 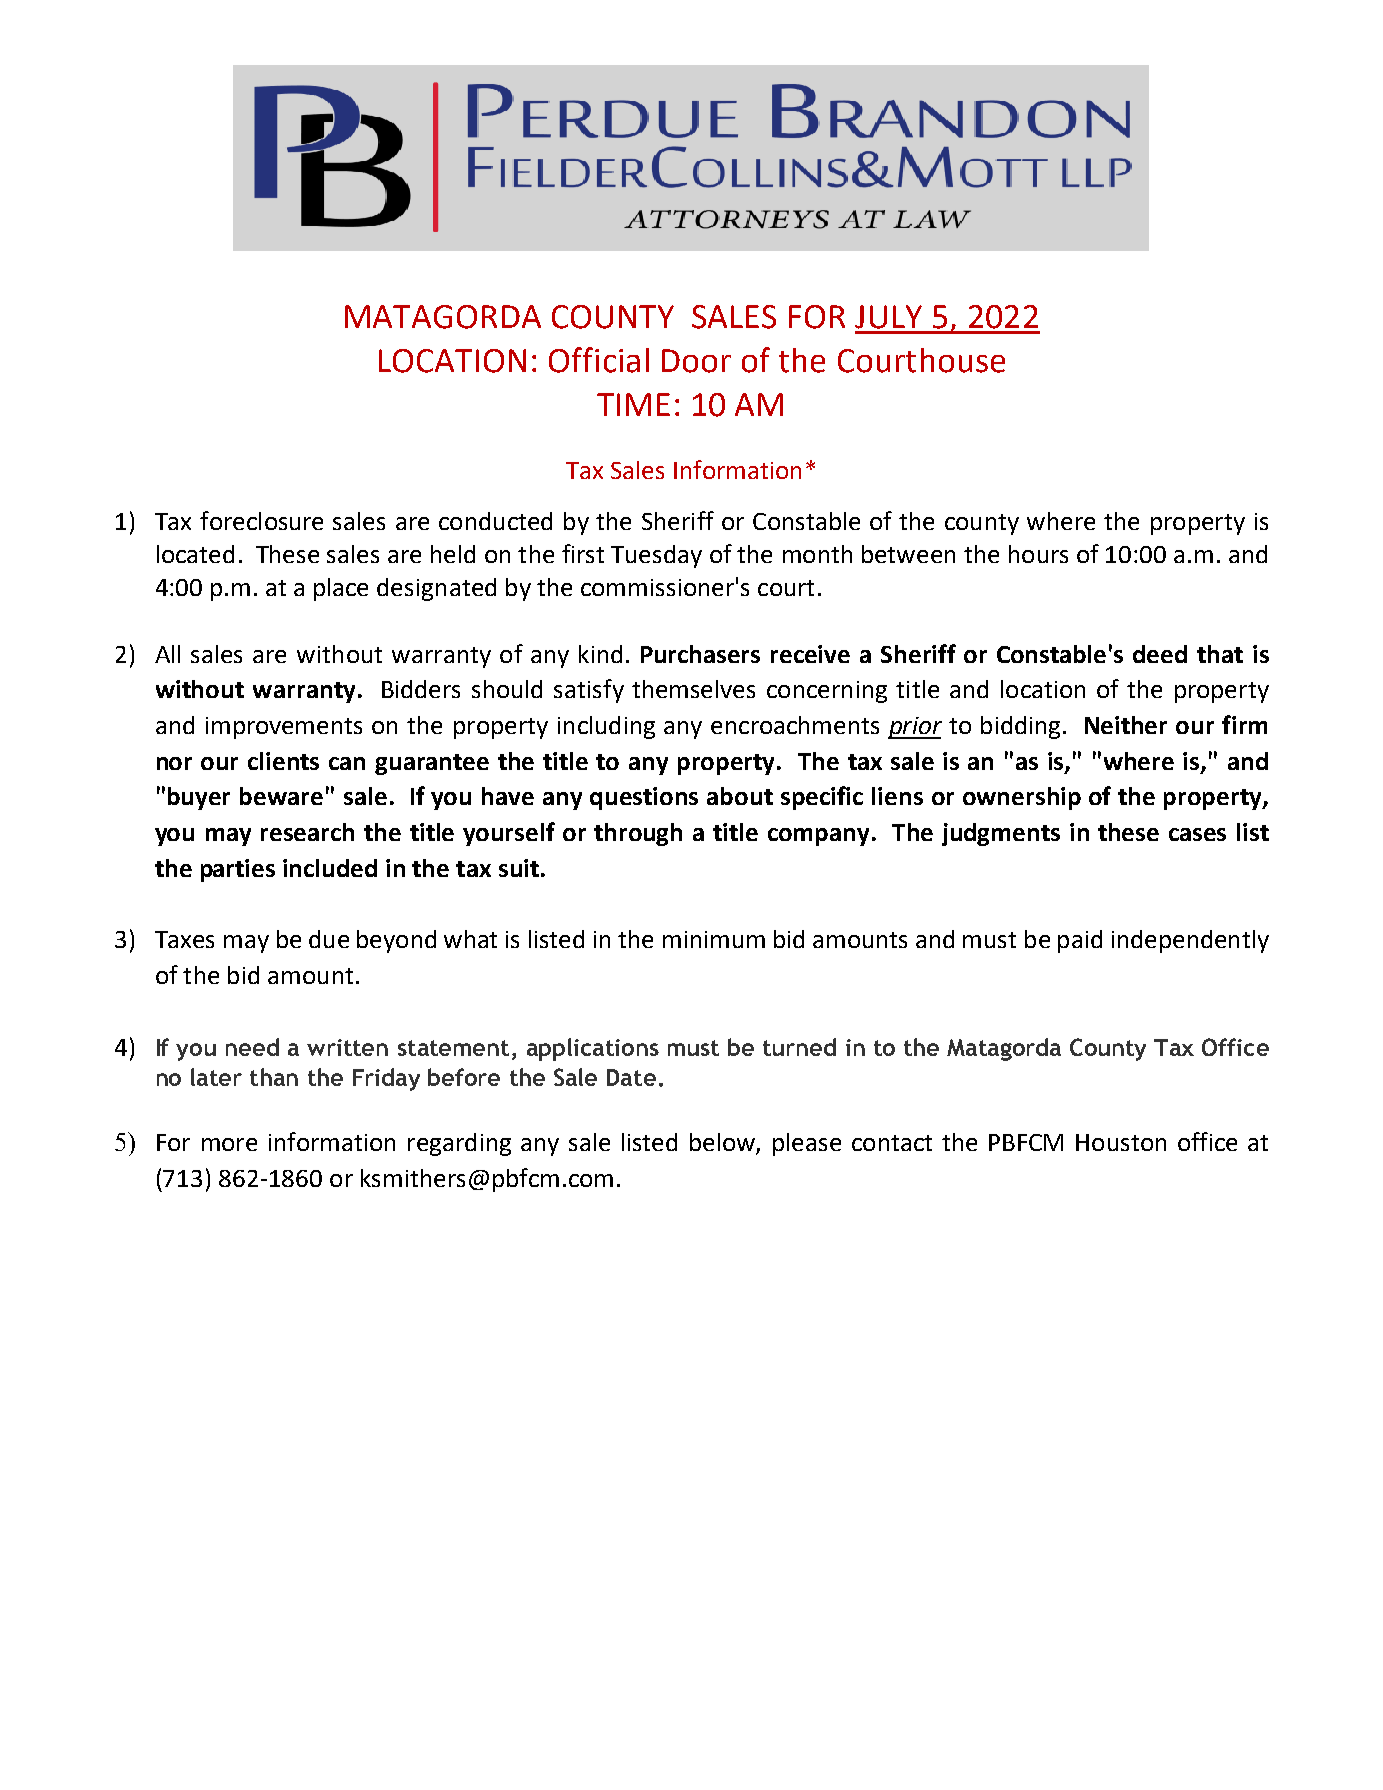 What do you see at coordinates (888, 317) in the document?
I see `JULY` at bounding box center [888, 317].
